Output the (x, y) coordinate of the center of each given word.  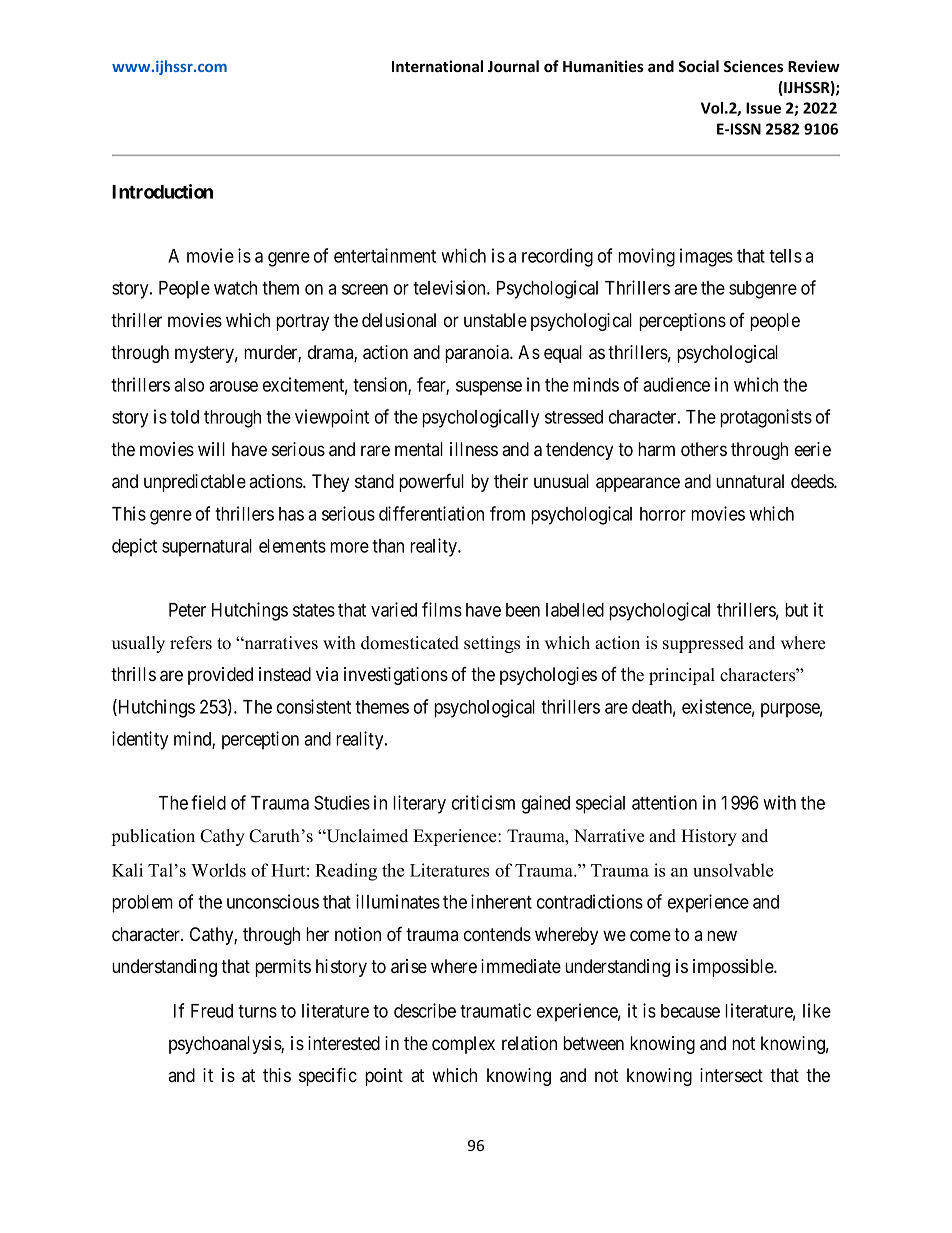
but (796, 610)
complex (463, 1045)
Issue (763, 108)
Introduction (162, 191)
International (437, 66)
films (442, 609)
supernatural (207, 548)
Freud (212, 1011)
